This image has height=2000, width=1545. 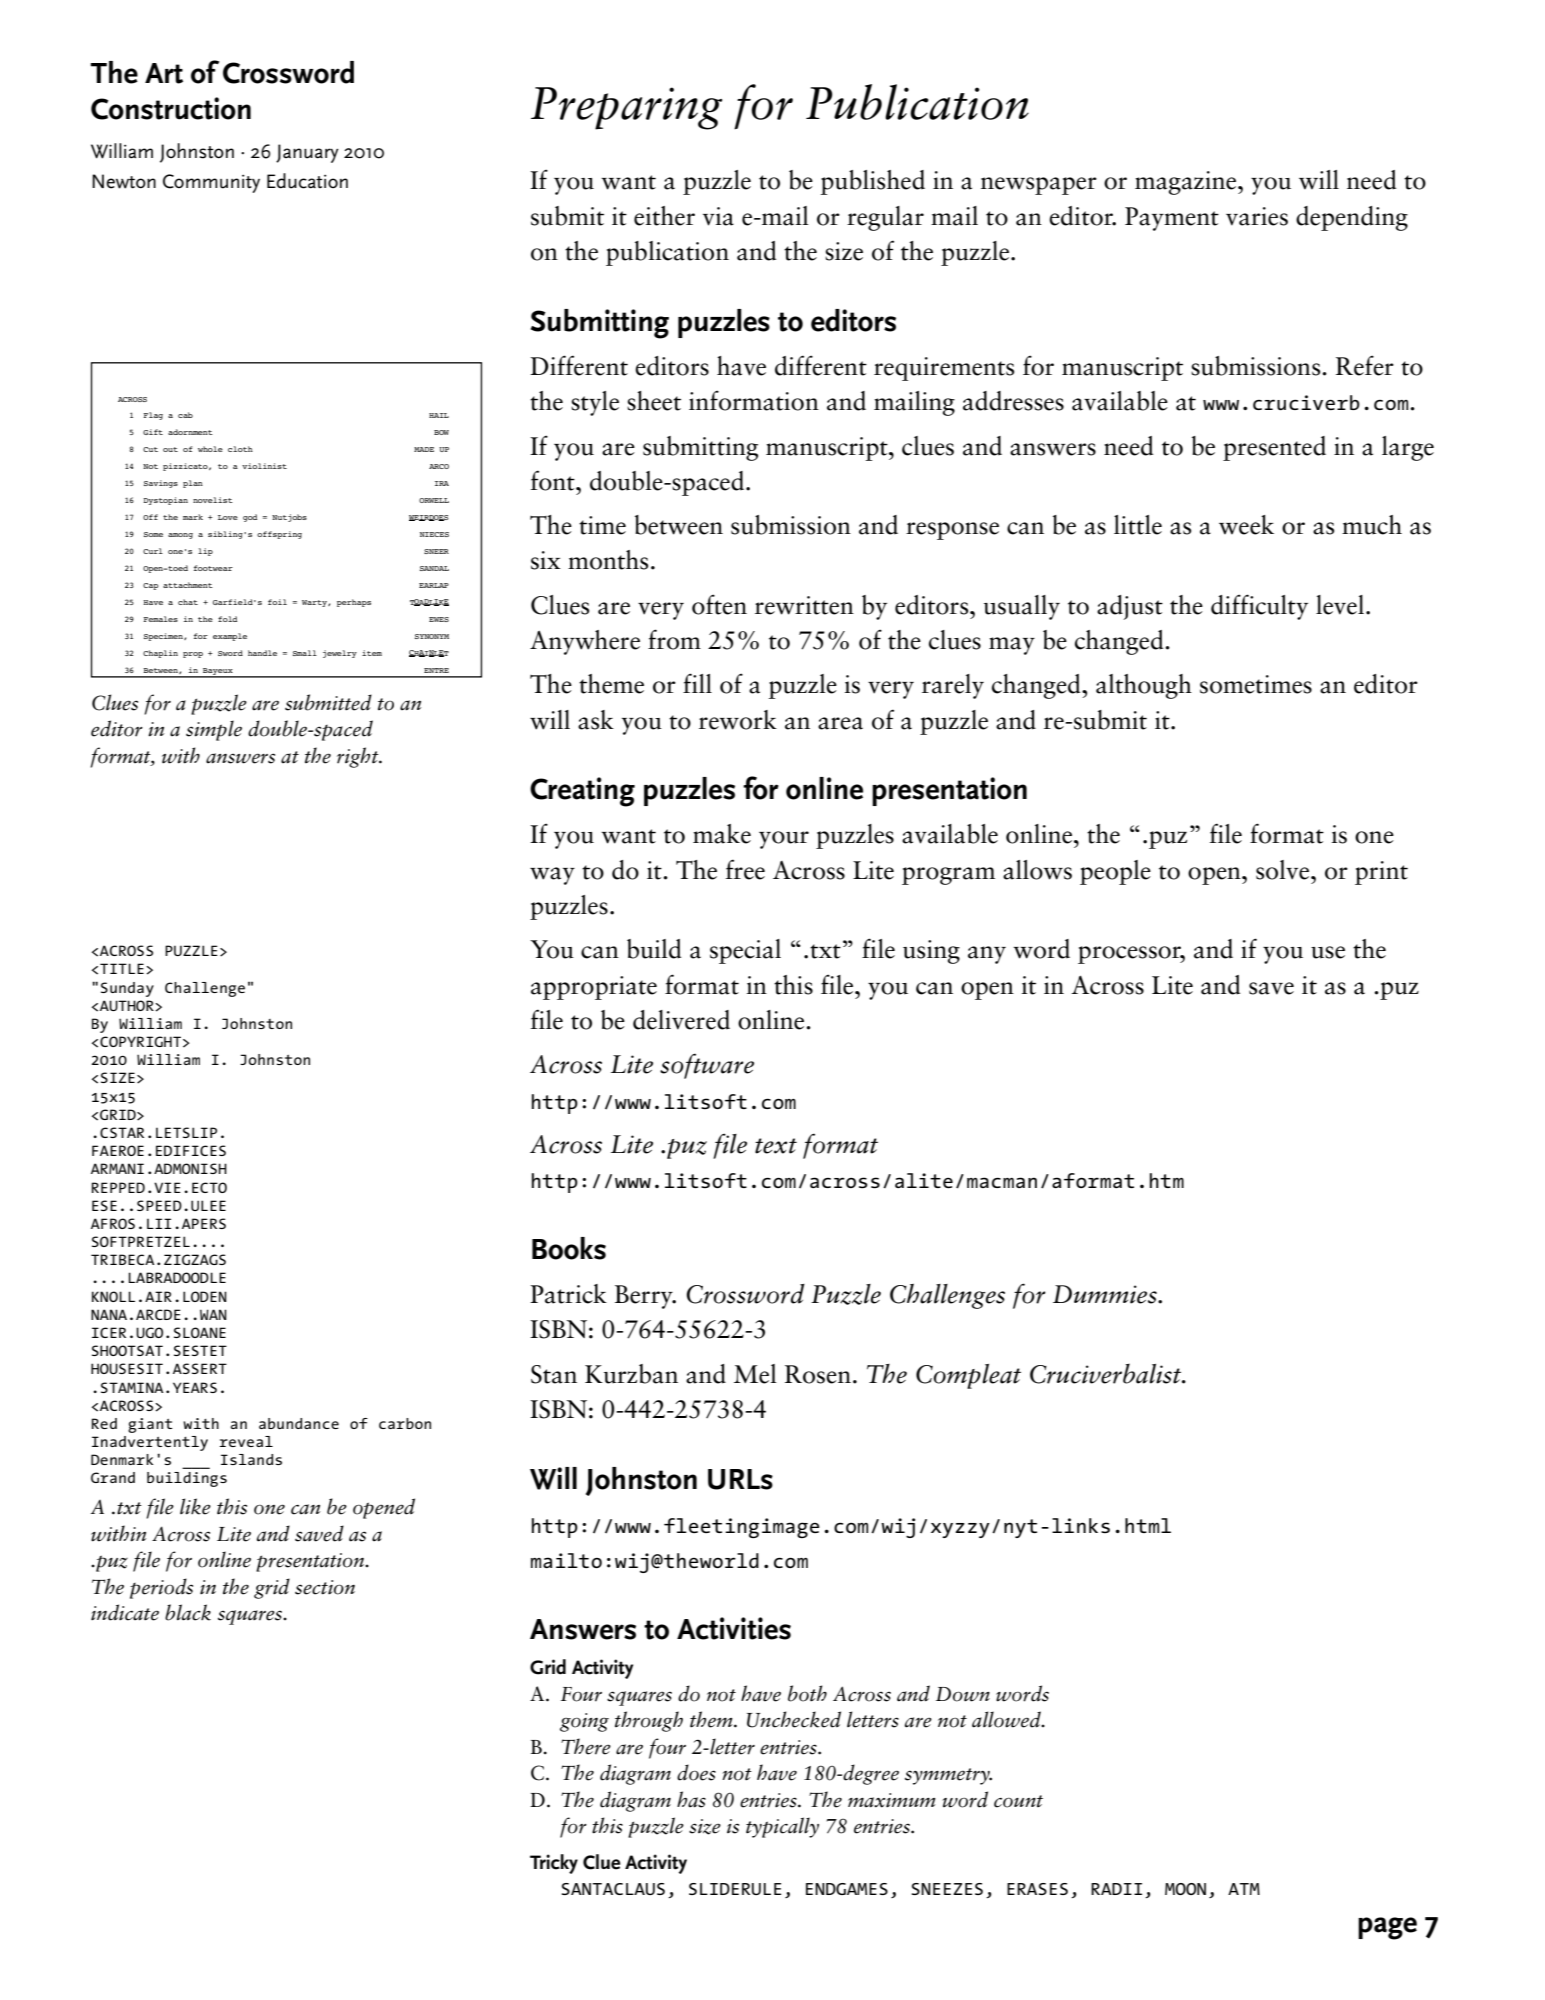 I want to click on AUTHOR, so click(x=128, y=1005).
